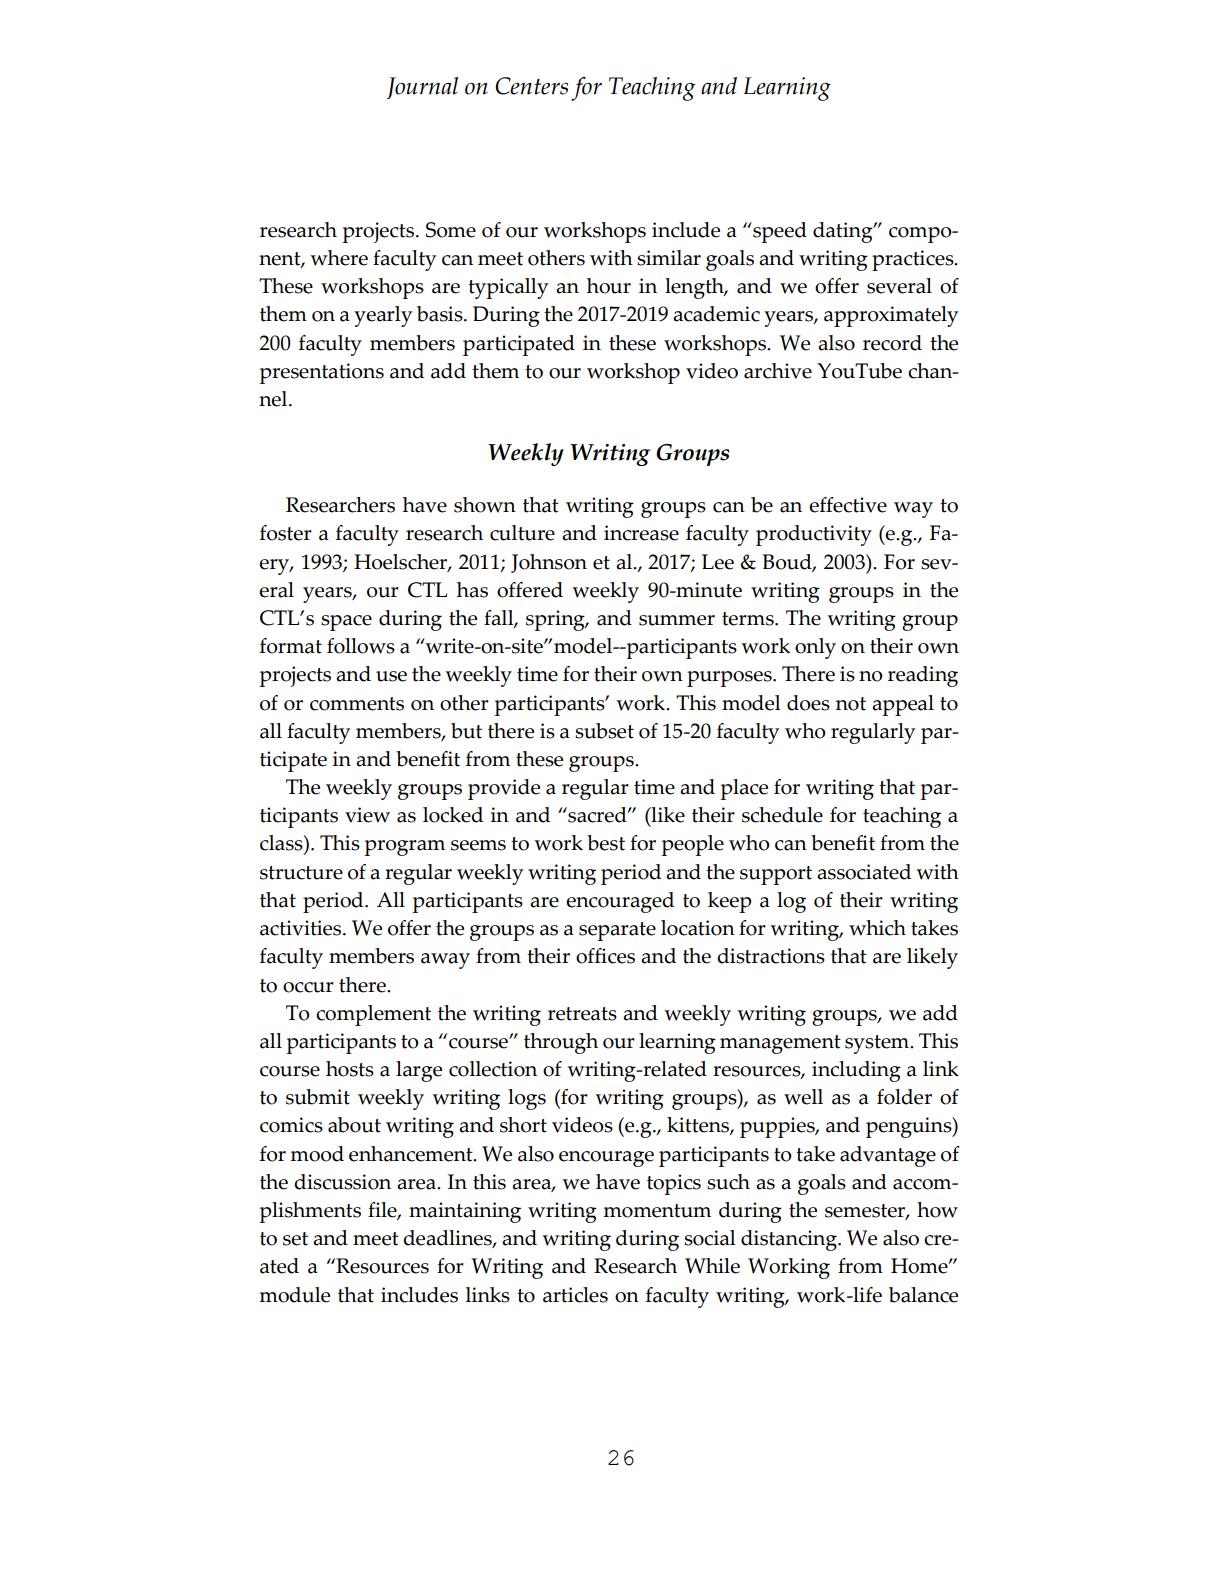 The height and width of the page is (1576, 1218). What do you see at coordinates (778, 371) in the page?
I see `archive` at bounding box center [778, 371].
